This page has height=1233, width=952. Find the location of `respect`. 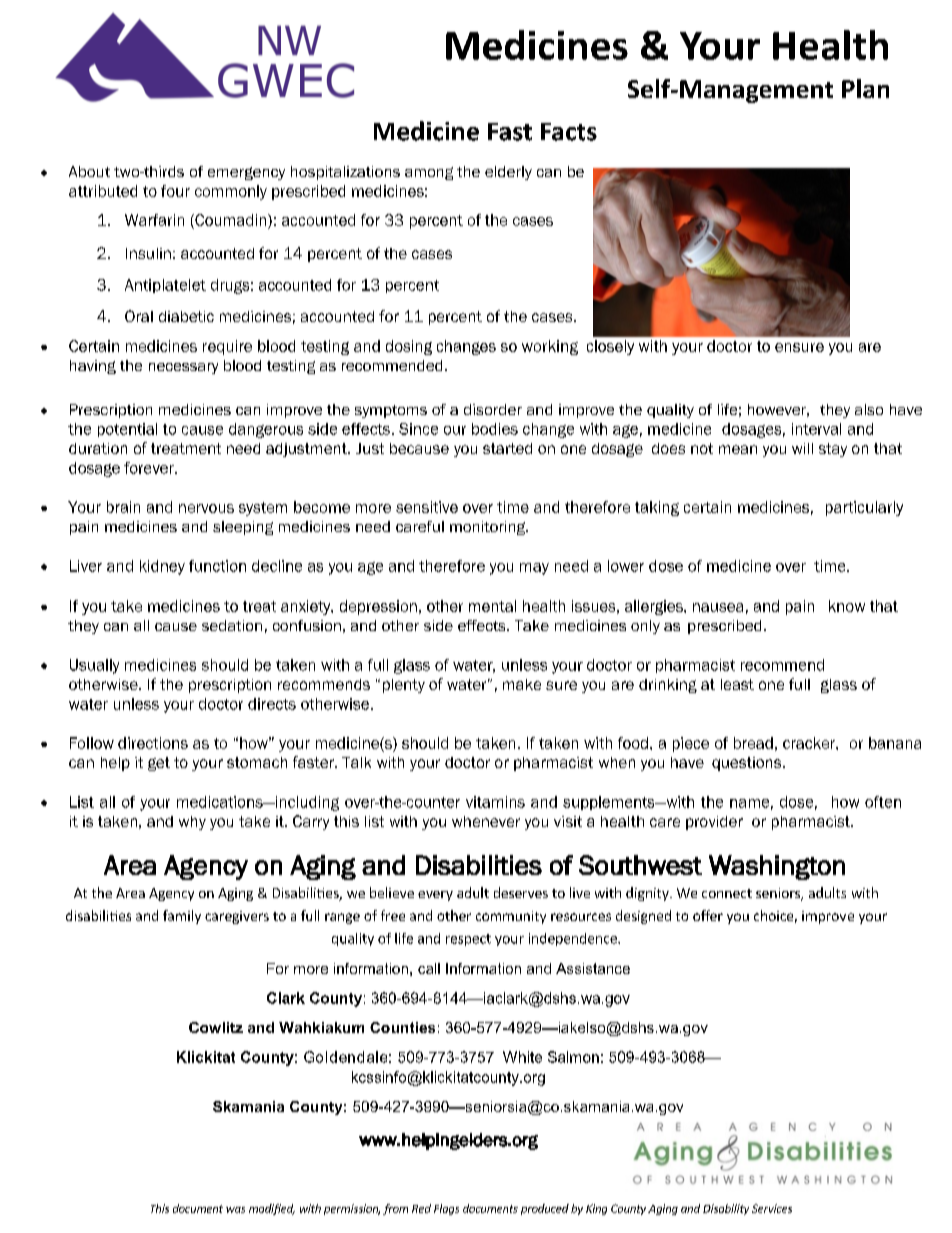

respect is located at coordinates (468, 940).
